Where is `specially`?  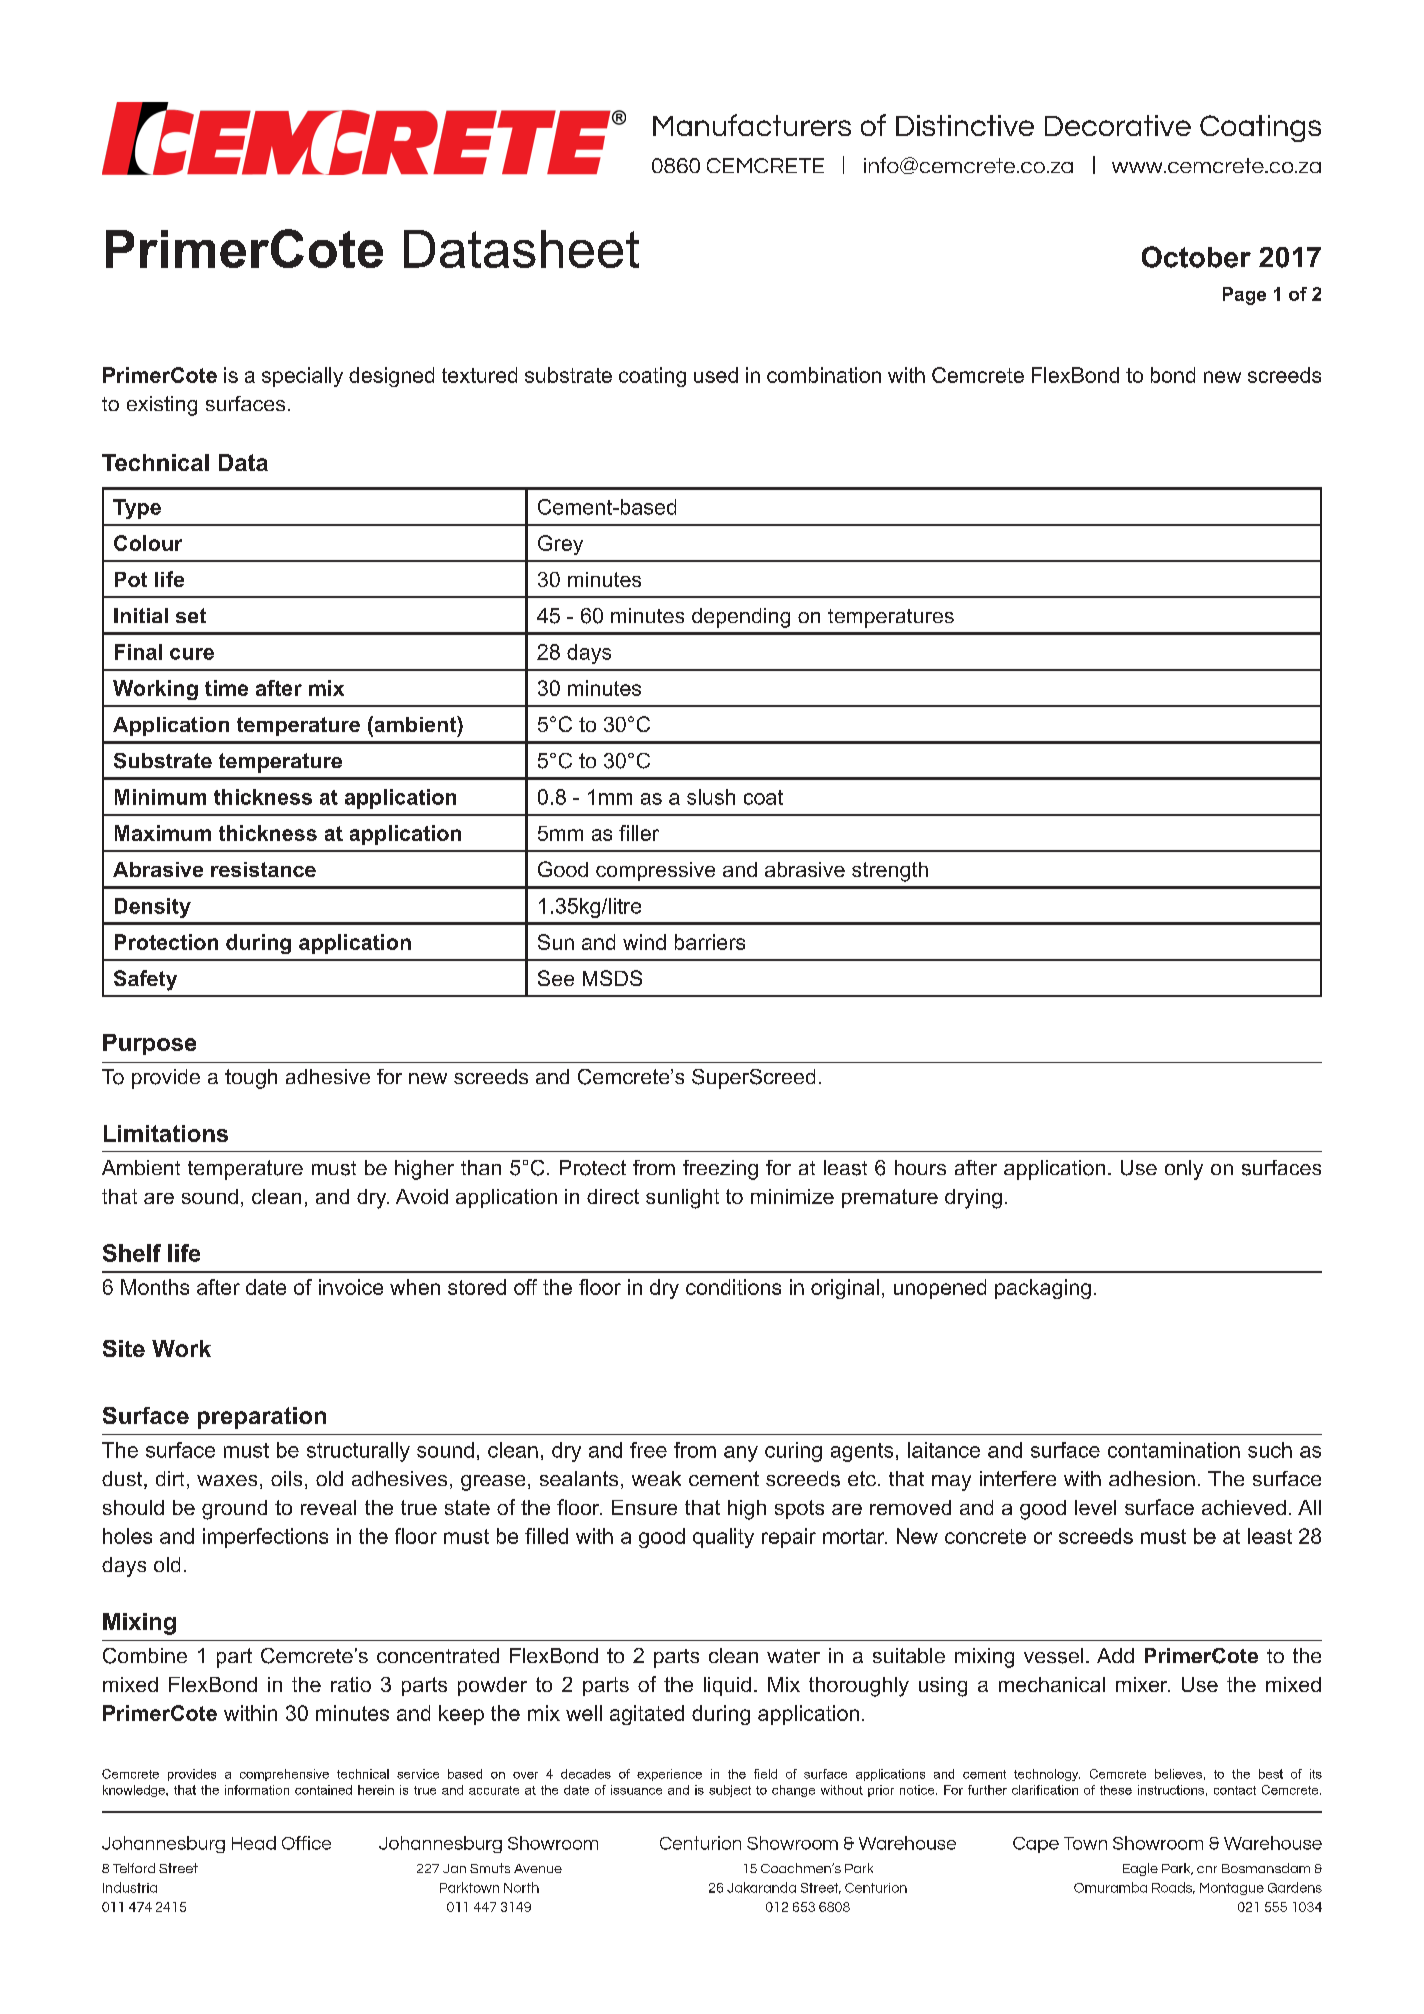
specially is located at coordinates (302, 377).
